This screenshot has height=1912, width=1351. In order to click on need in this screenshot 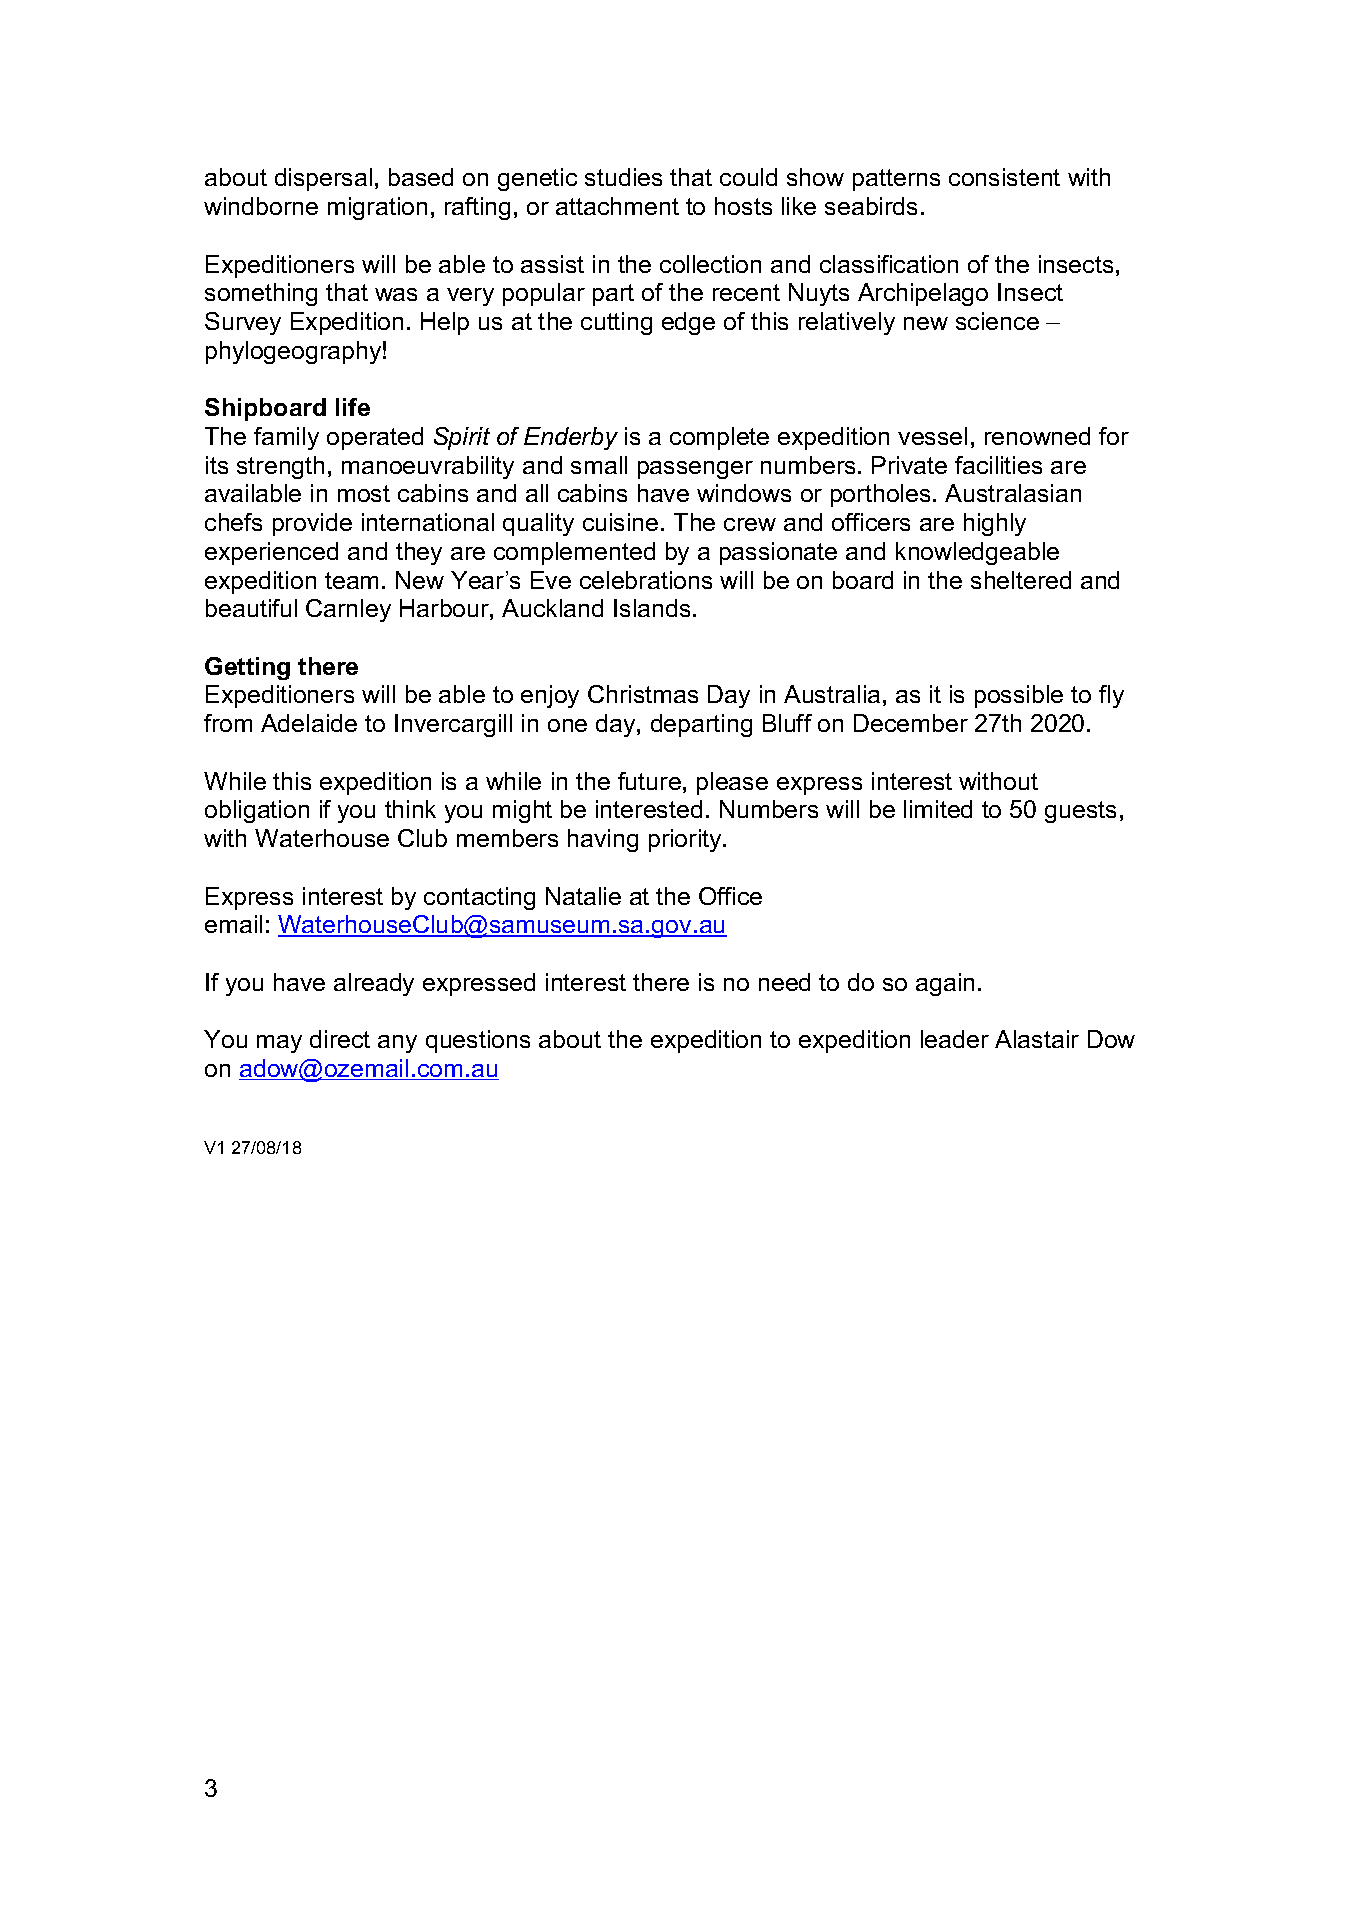, I will do `click(784, 982)`.
